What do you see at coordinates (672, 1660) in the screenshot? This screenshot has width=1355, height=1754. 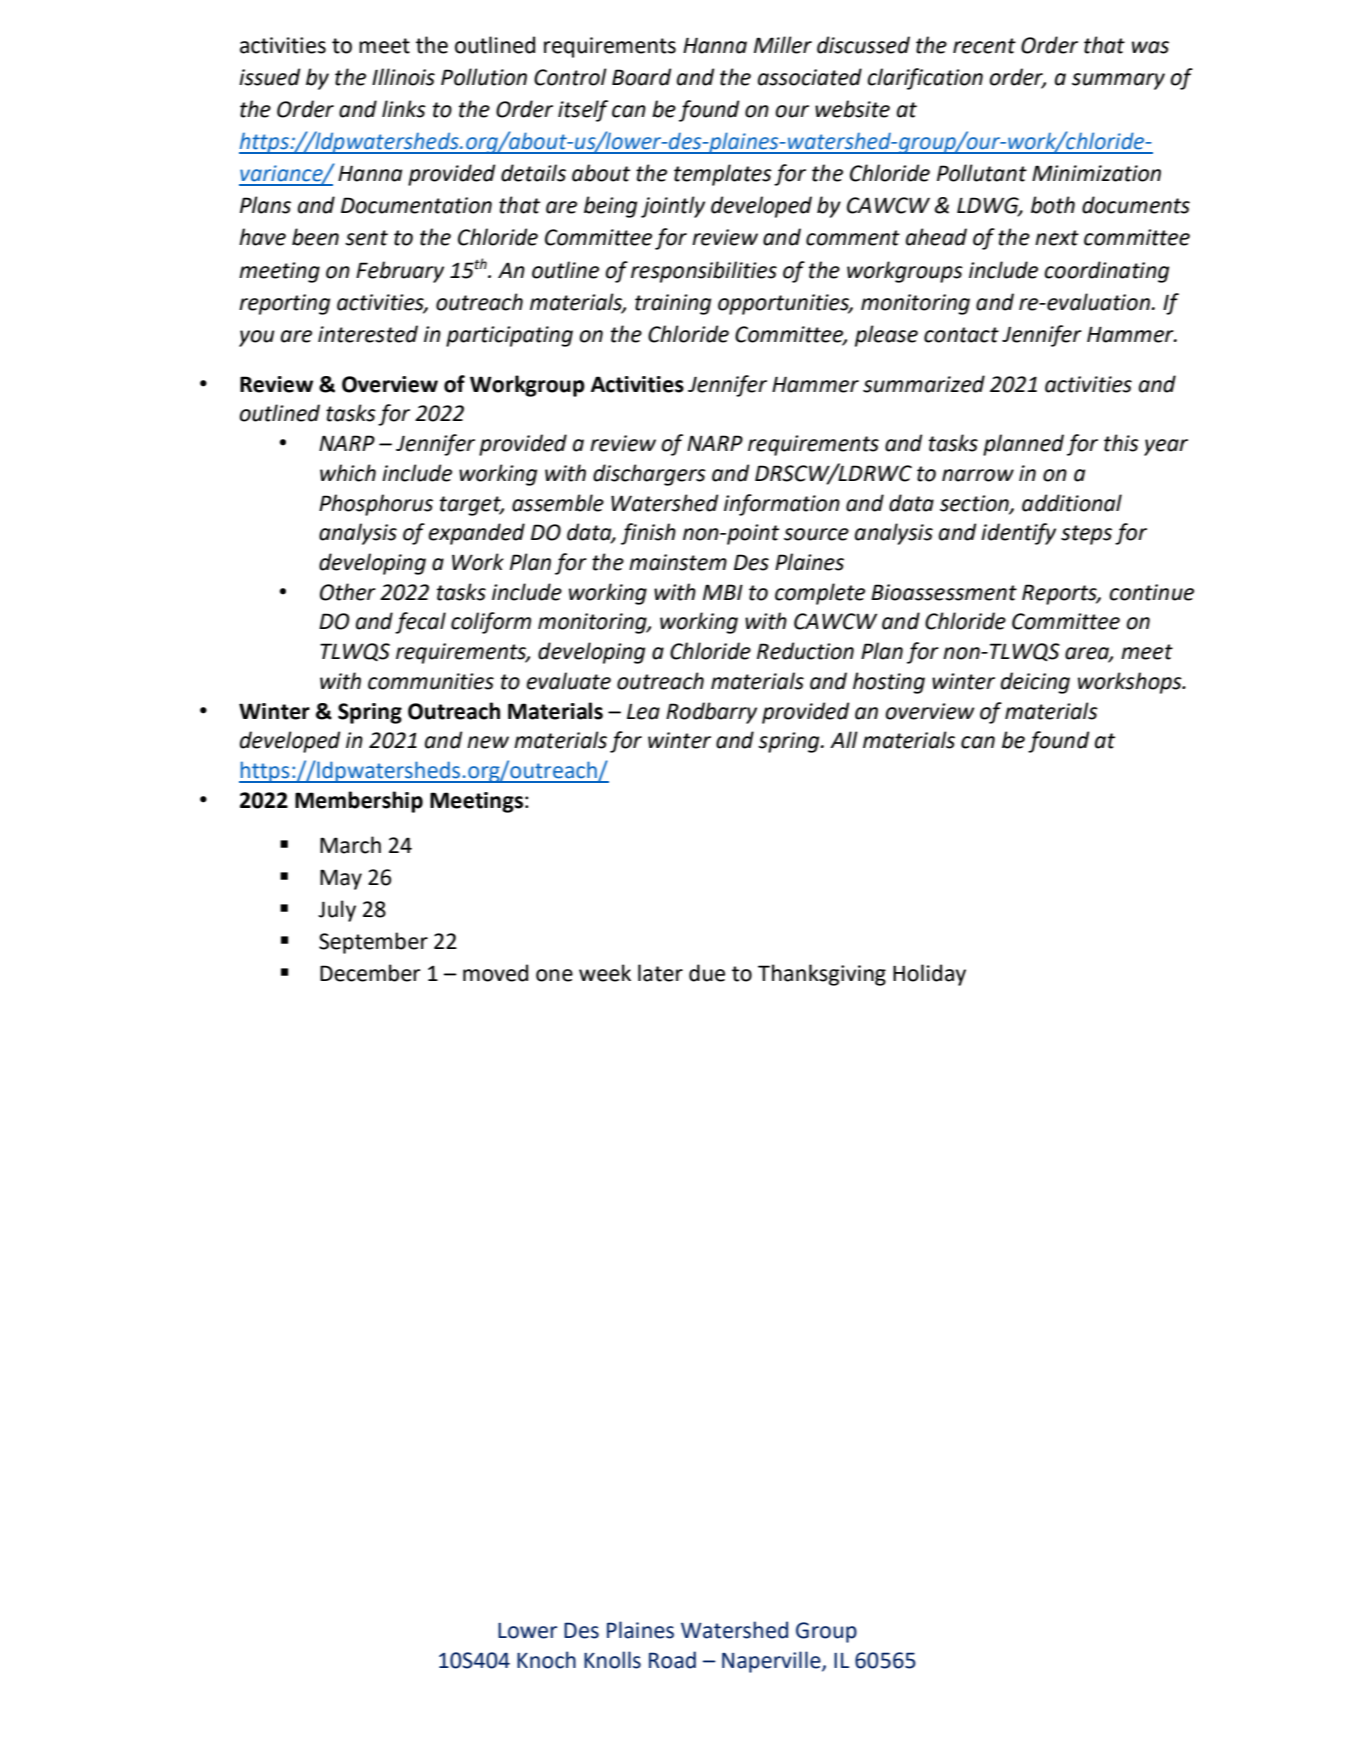 I see `Road` at bounding box center [672, 1660].
